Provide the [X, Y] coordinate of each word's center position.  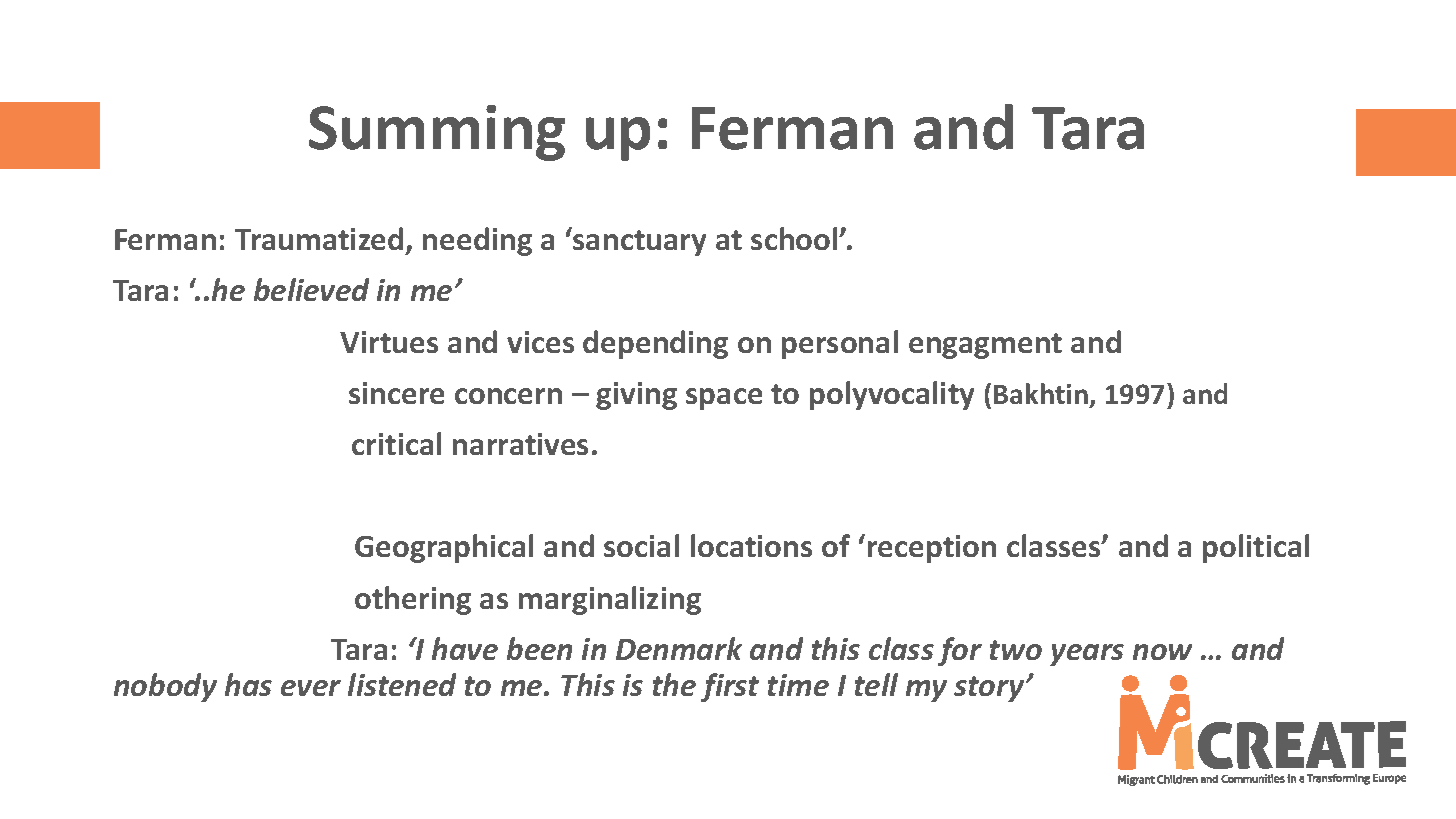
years [1087, 655]
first [730, 687]
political [1256, 548]
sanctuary [639, 243]
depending [655, 344]
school [795, 238]
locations [751, 545]
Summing [437, 133]
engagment [985, 346]
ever [311, 688]
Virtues [389, 342]
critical [396, 443]
